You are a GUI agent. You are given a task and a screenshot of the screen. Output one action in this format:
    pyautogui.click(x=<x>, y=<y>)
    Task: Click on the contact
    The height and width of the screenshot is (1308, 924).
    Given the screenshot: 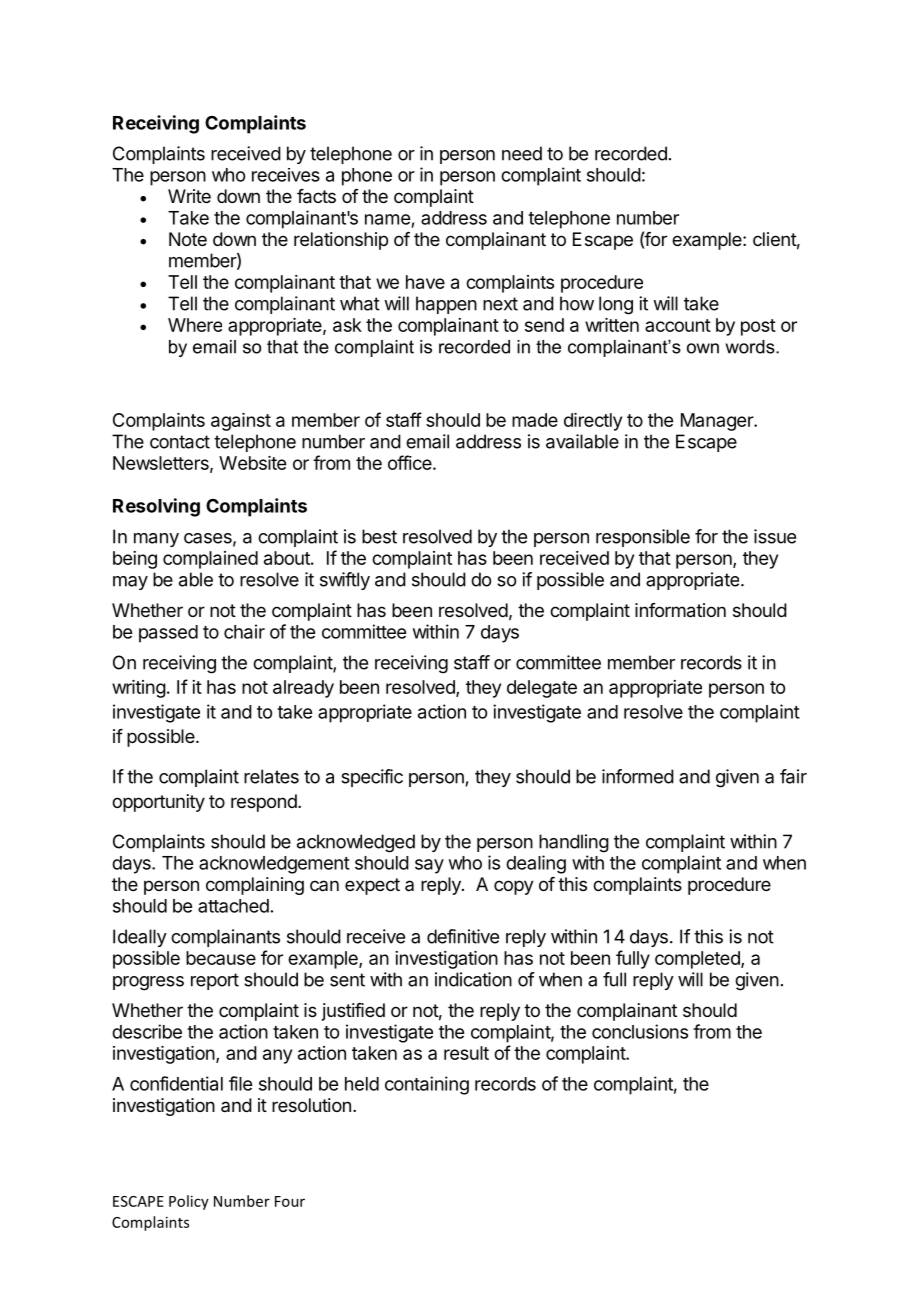 What is the action you would take?
    pyautogui.click(x=180, y=442)
